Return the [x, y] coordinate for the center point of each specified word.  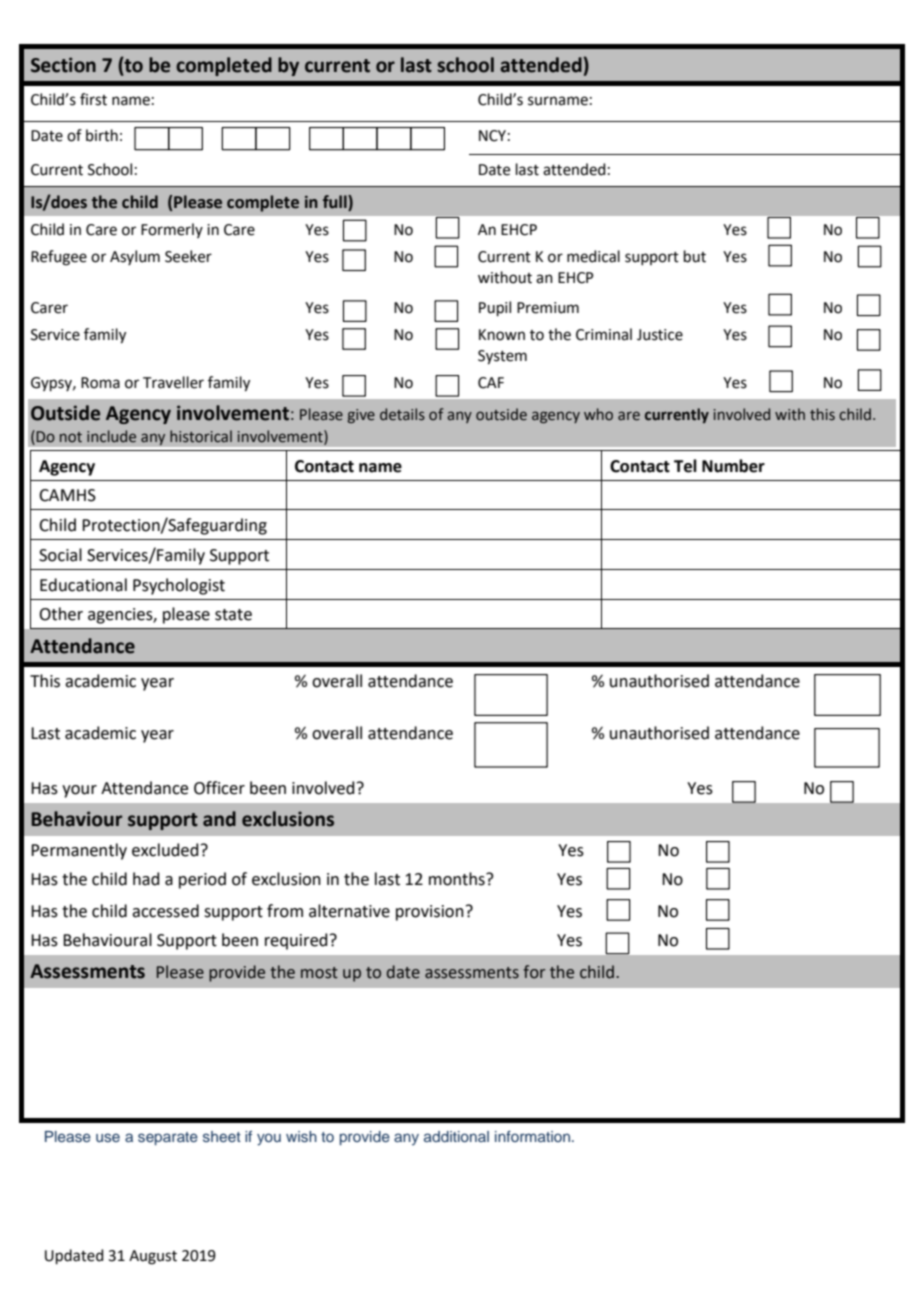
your [79, 791]
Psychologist [179, 586]
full [336, 203]
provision [430, 913]
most [319, 973]
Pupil [495, 308]
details [402, 414]
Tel [685, 466]
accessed [165, 911]
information [532, 1136]
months [458, 879]
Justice [660, 335]
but [695, 256]
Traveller [173, 382]
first [93, 99]
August [153, 1257]
